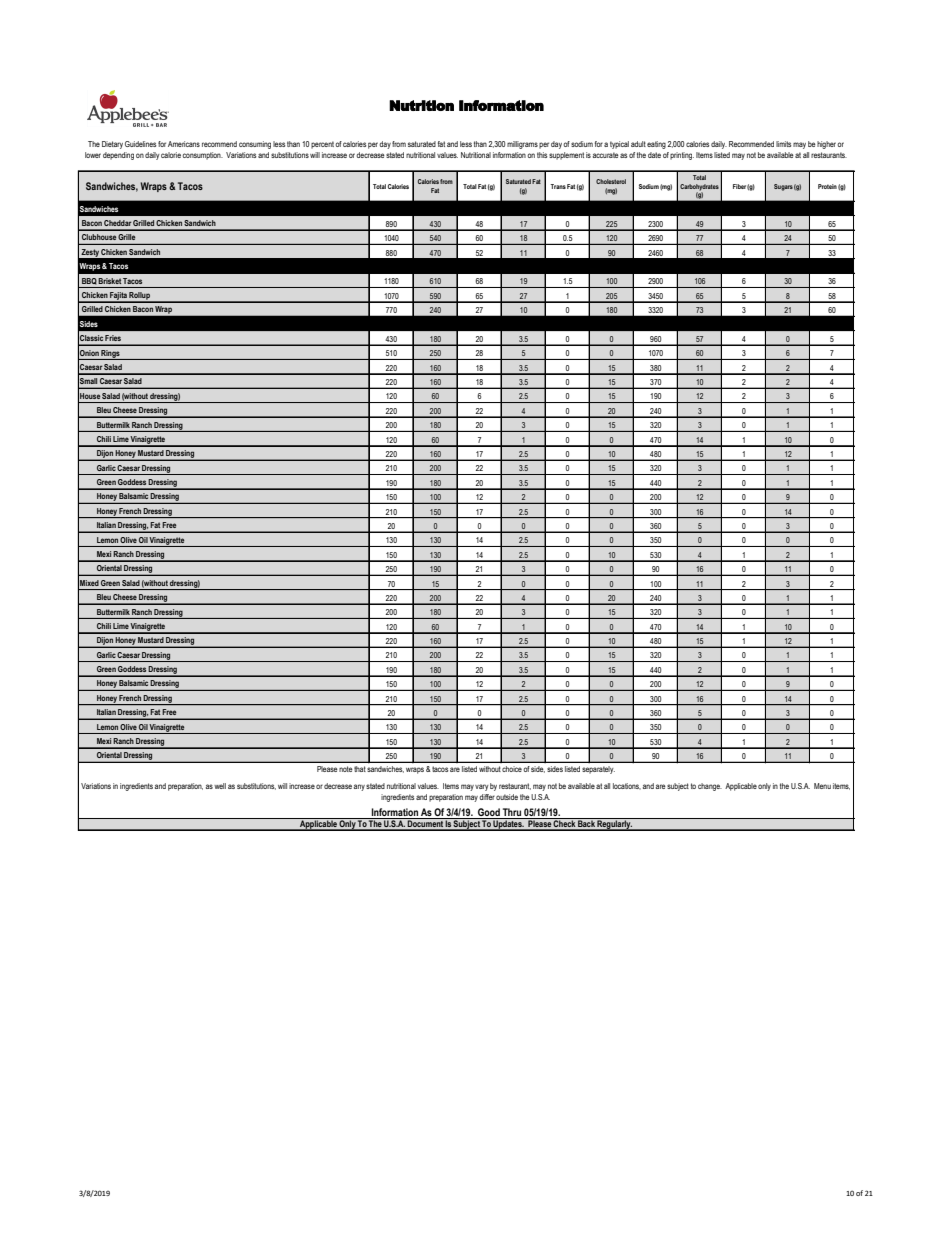 This document has height=1233, width=952. I want to click on consumption, so click(203, 156).
